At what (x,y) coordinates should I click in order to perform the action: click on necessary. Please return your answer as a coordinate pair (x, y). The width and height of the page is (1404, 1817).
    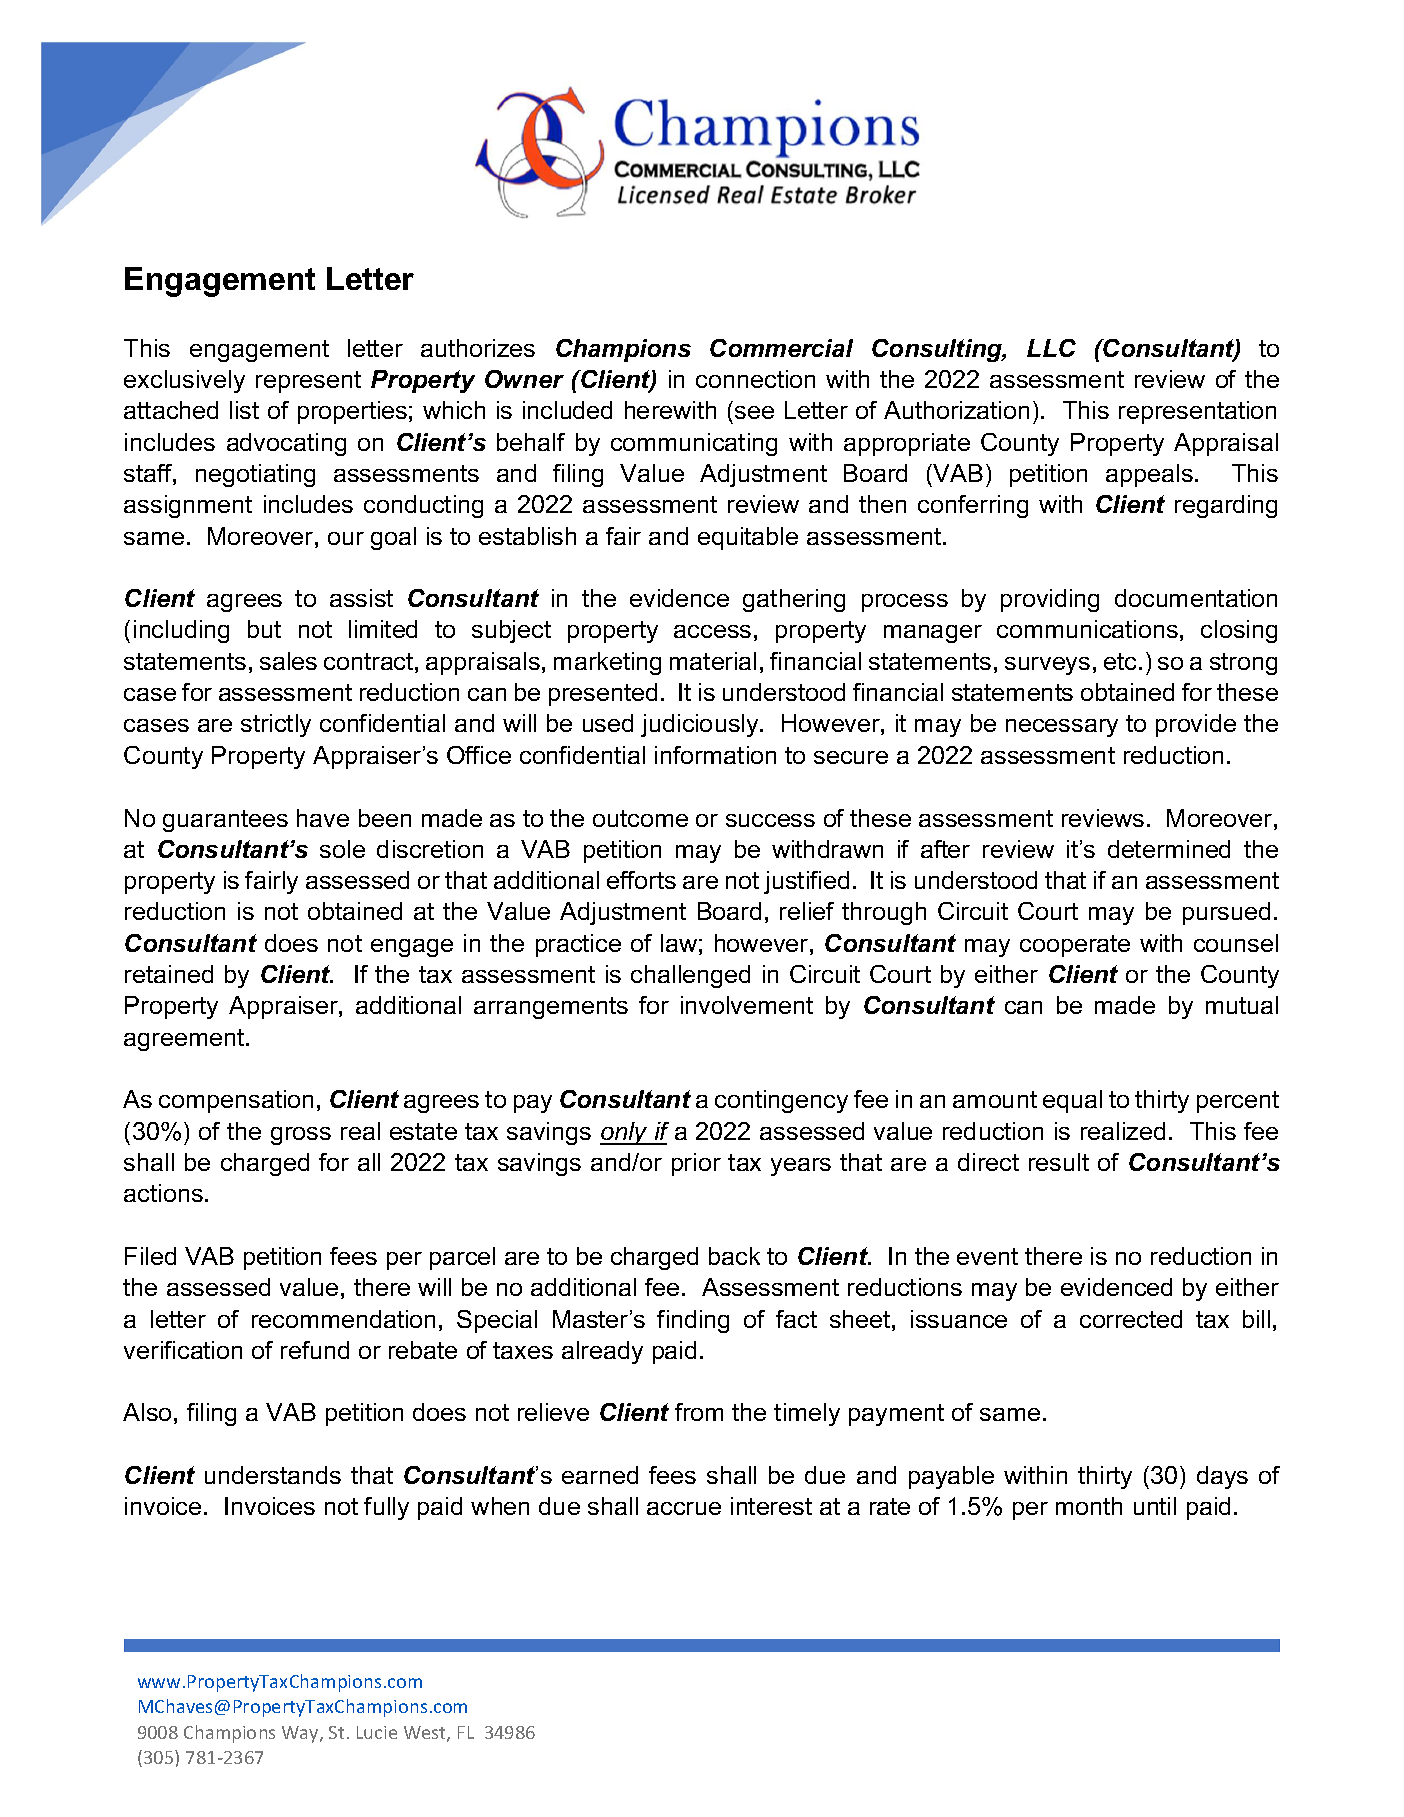
    Looking at the image, I should click on (1062, 728).
